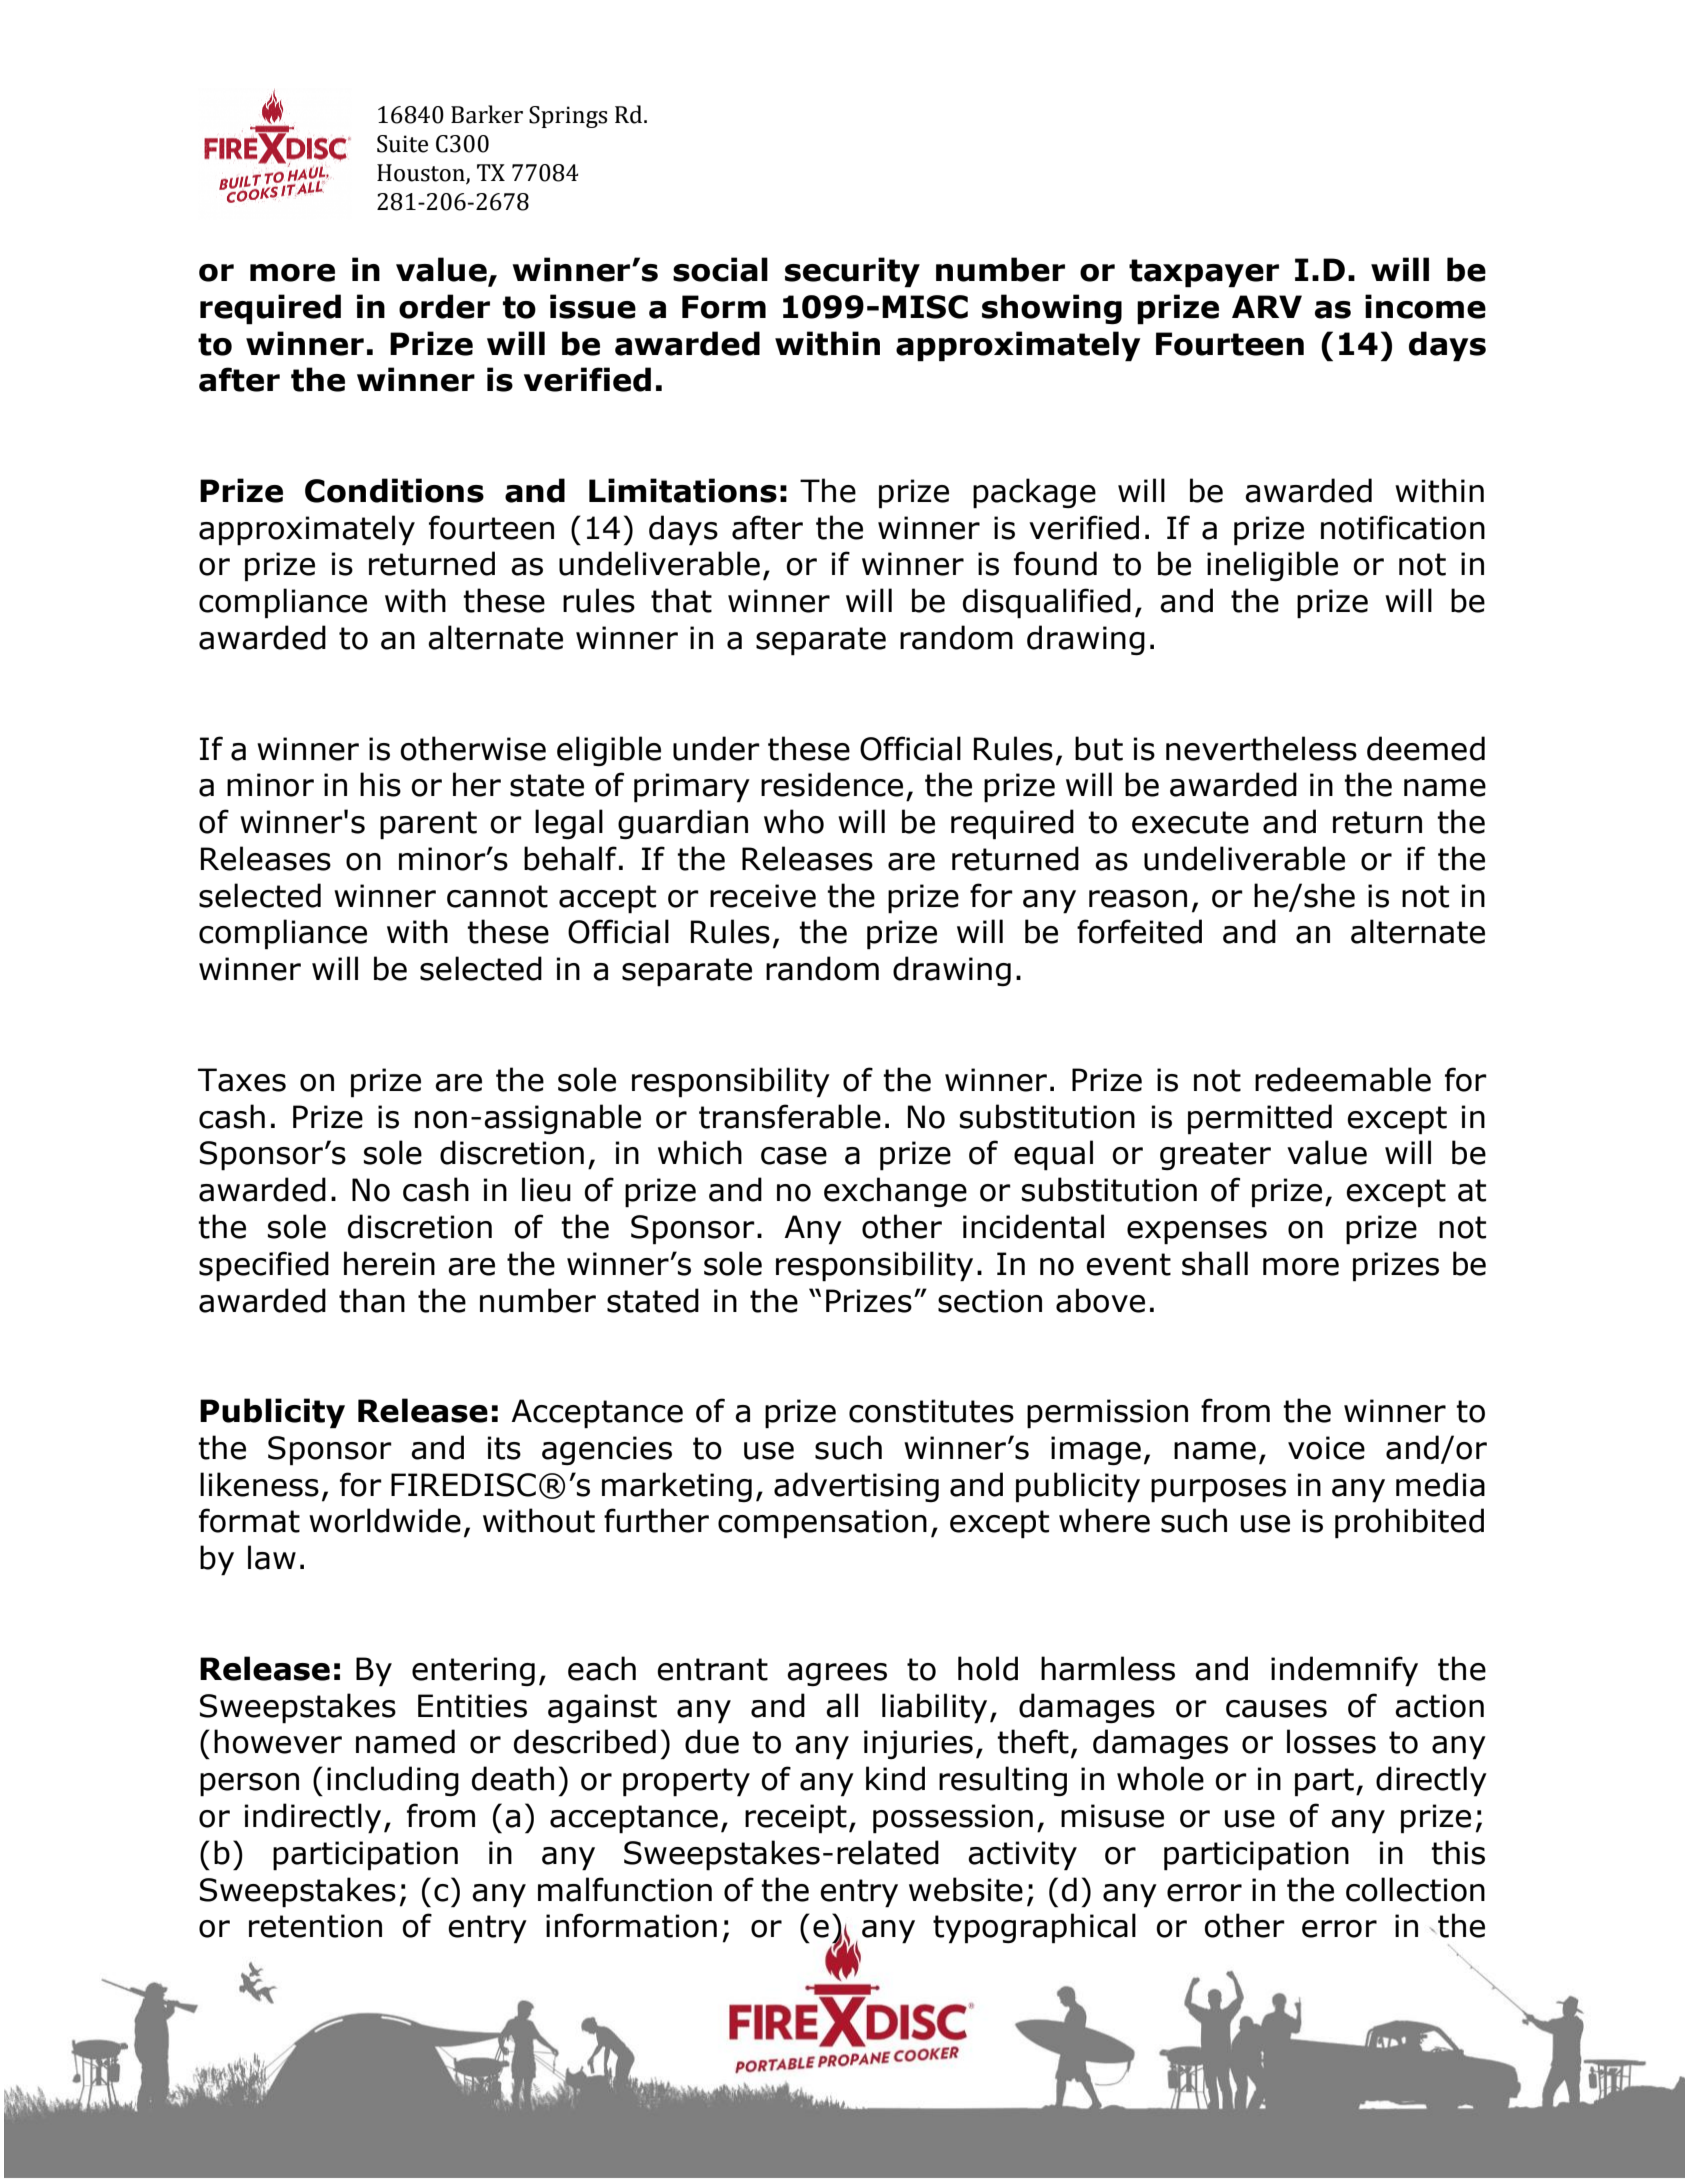 This document has width=1685, height=2180. I want to click on nevertheless, so click(1261, 748).
